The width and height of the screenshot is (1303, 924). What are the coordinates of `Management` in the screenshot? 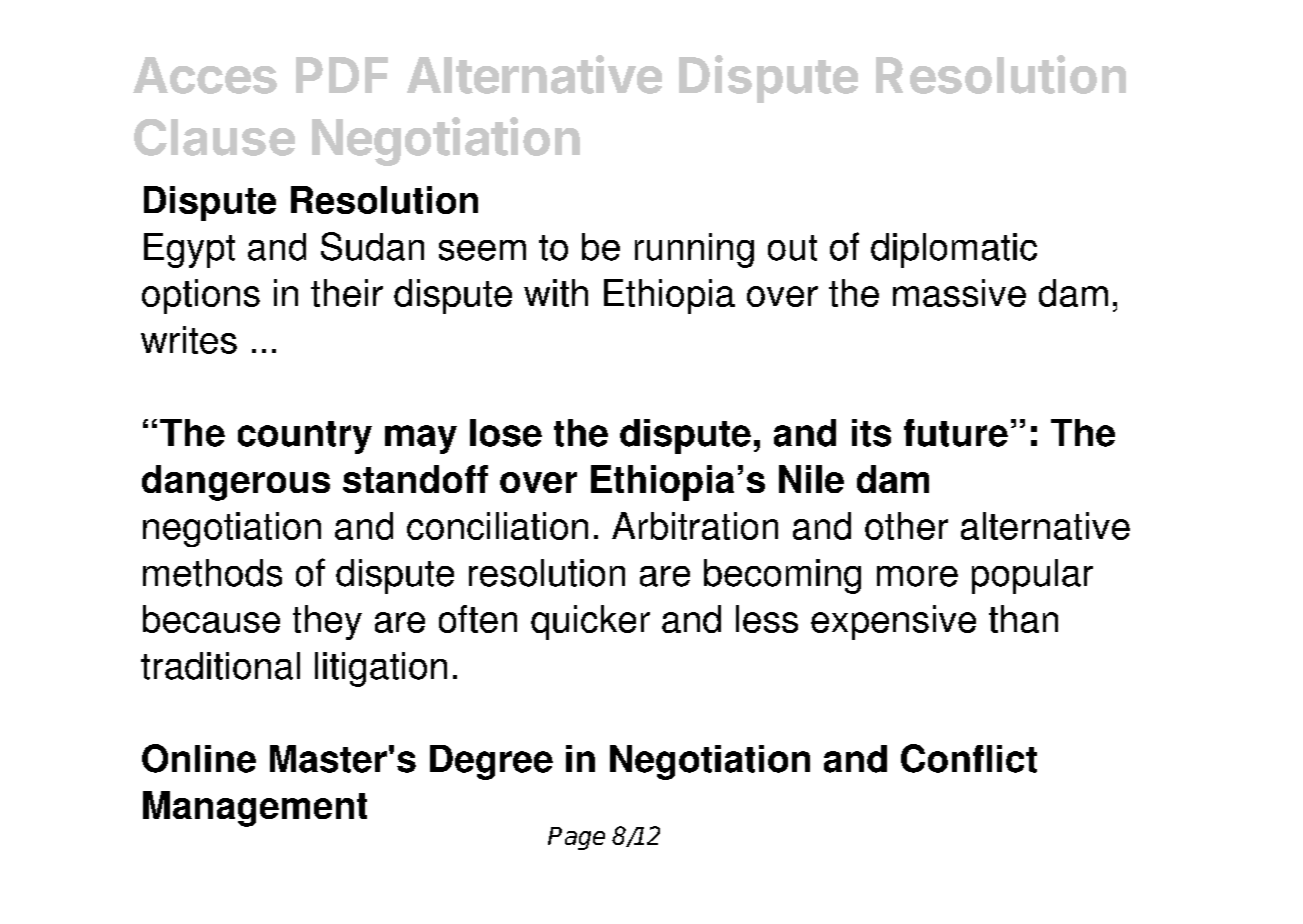 It's located at (255, 809).
